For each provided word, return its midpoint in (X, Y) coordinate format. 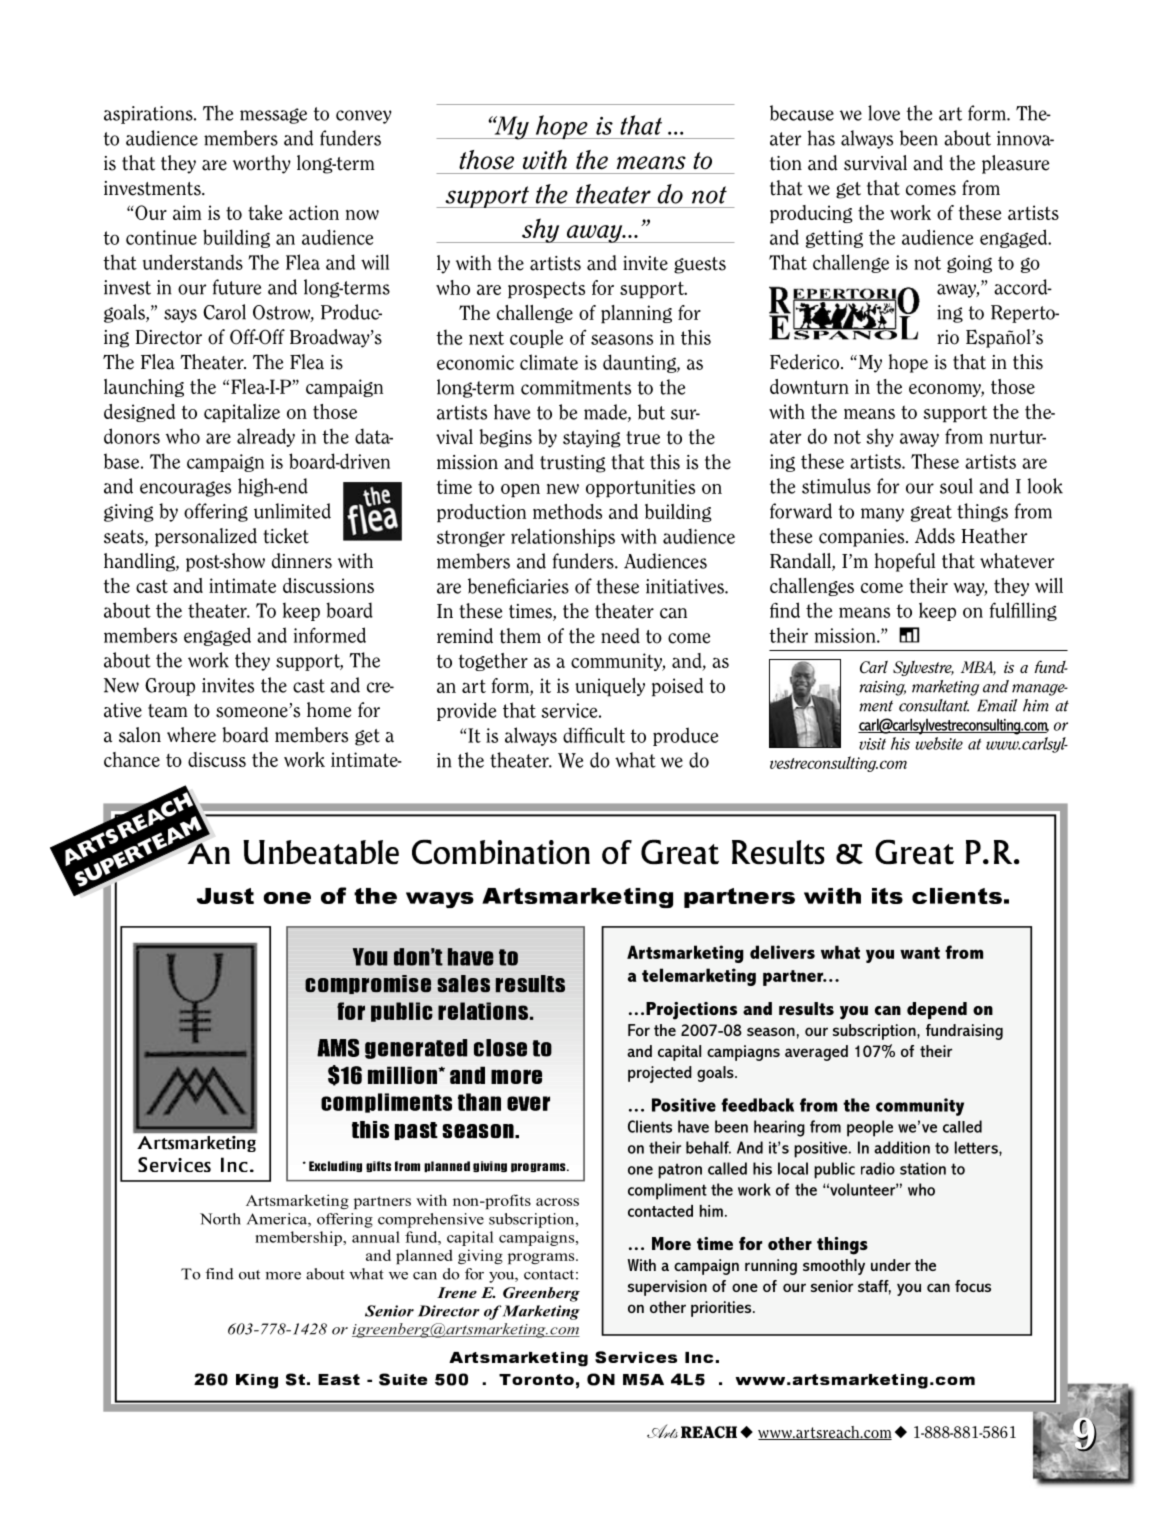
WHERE (191, 735)
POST (204, 563)
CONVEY (364, 117)
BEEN (919, 138)
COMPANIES (863, 538)
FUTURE (237, 287)
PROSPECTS (546, 290)
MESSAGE (273, 116)
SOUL (956, 486)
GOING (969, 264)
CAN (673, 613)
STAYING (592, 439)
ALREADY (266, 437)
